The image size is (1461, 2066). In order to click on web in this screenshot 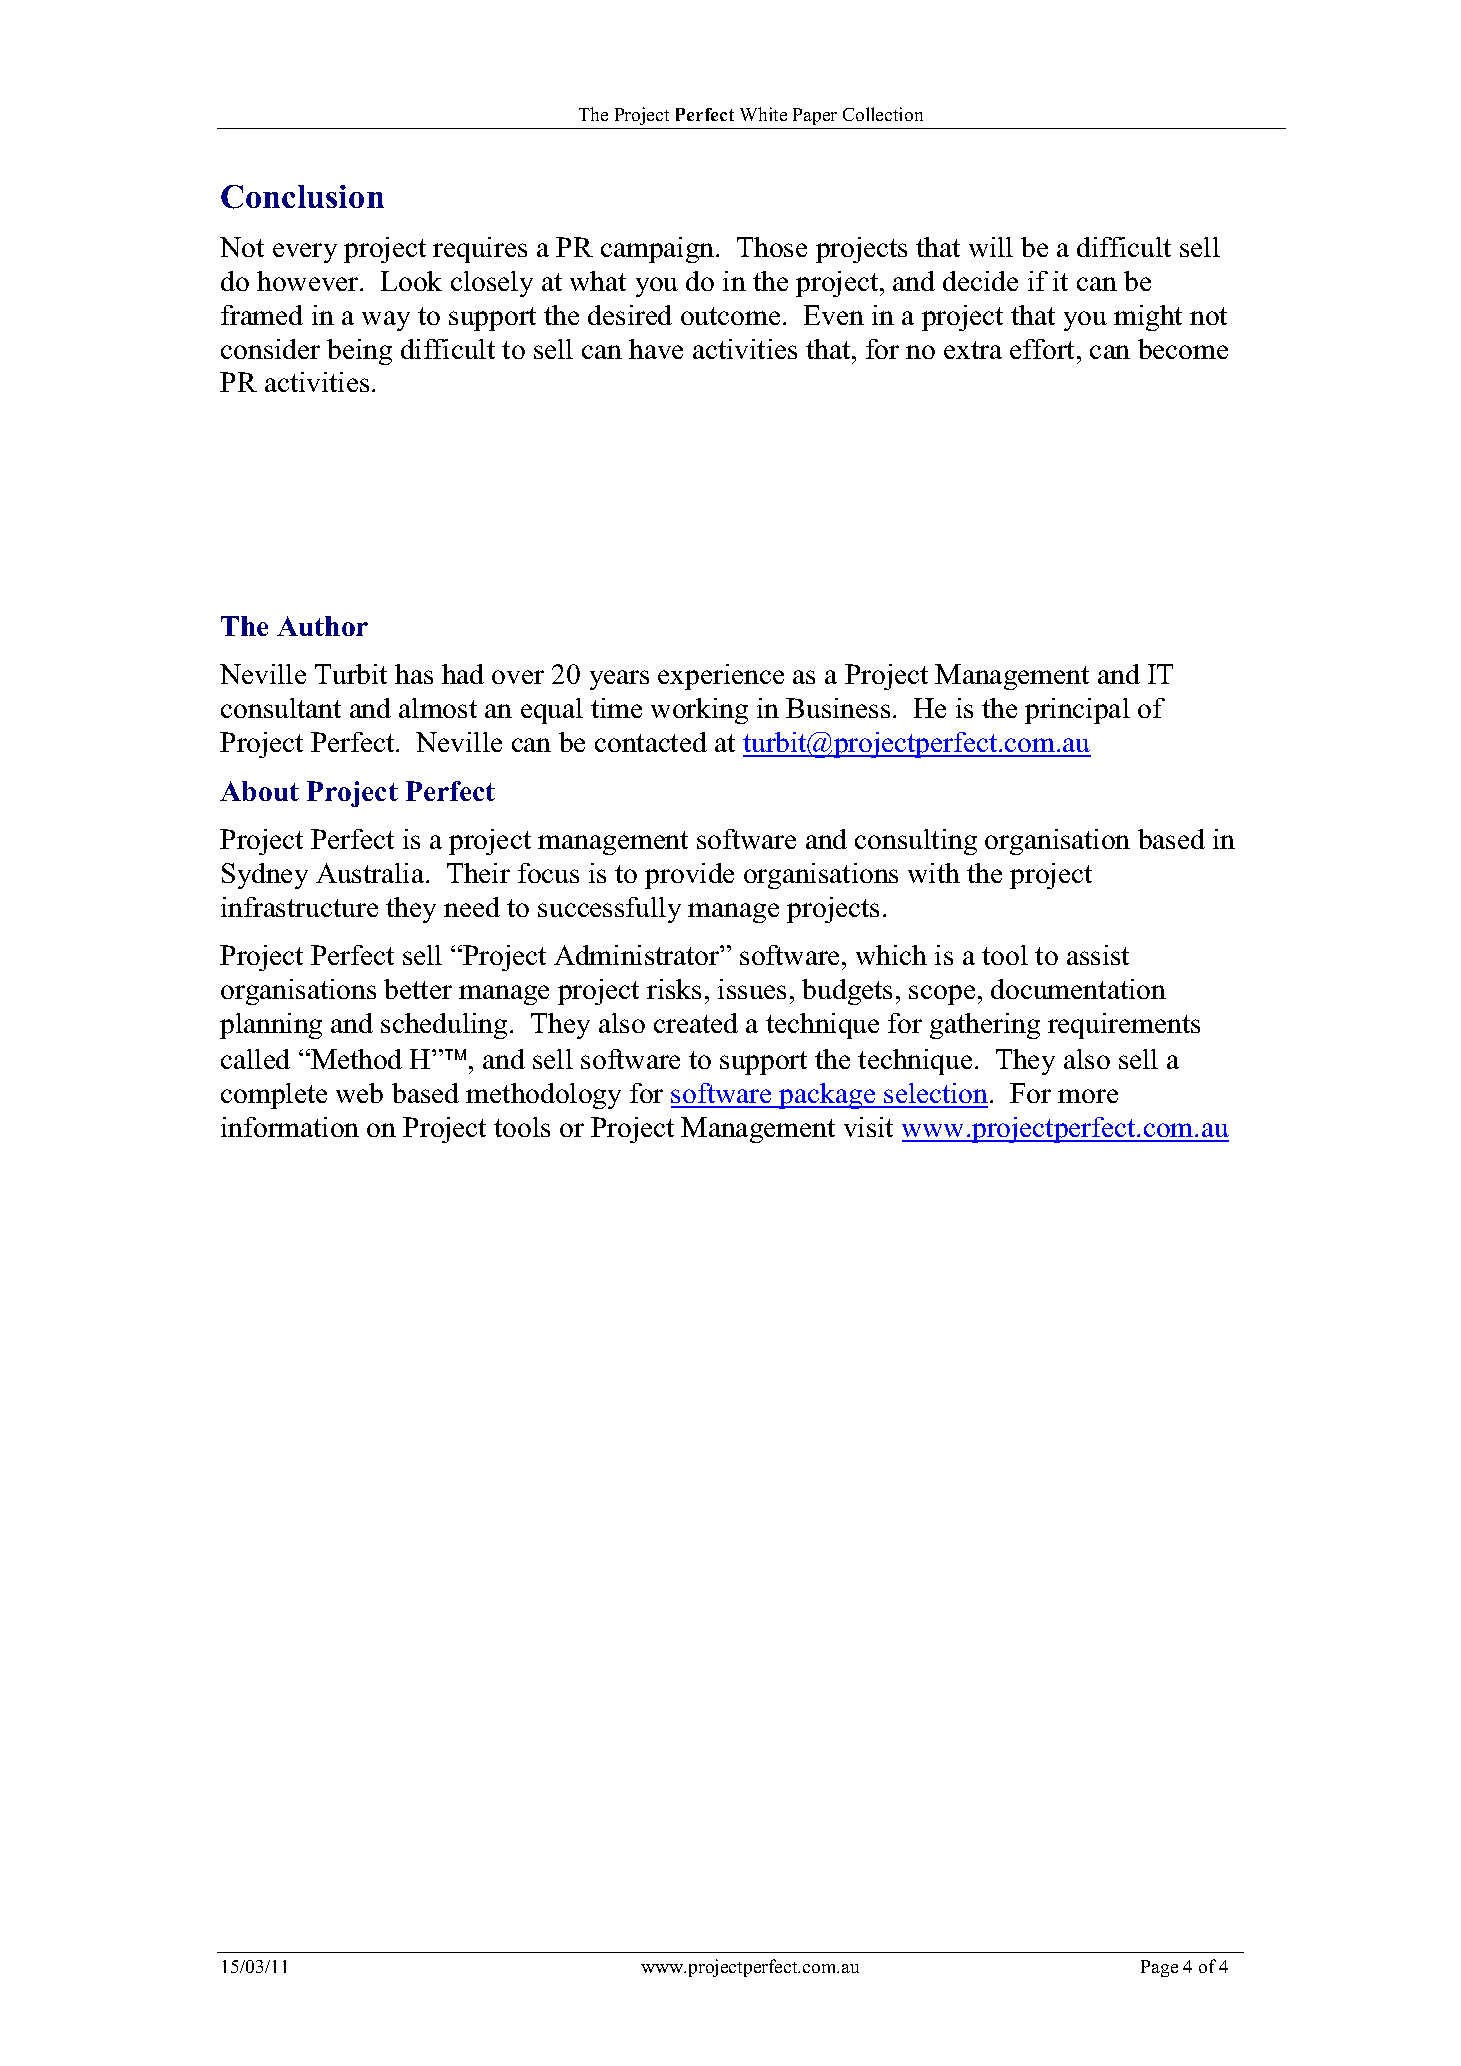, I will do `click(359, 1093)`.
